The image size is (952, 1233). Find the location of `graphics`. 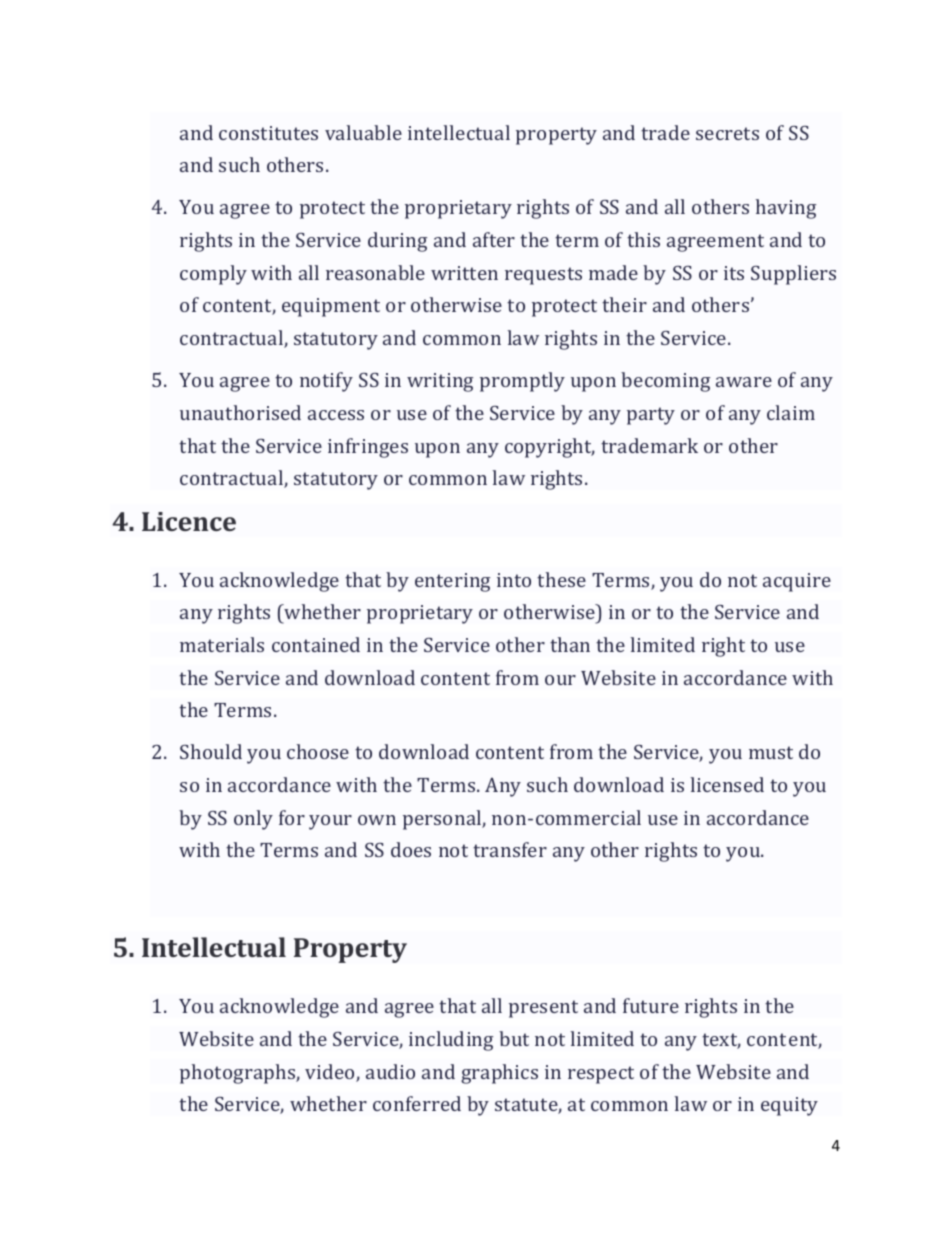

graphics is located at coordinates (499, 1074).
